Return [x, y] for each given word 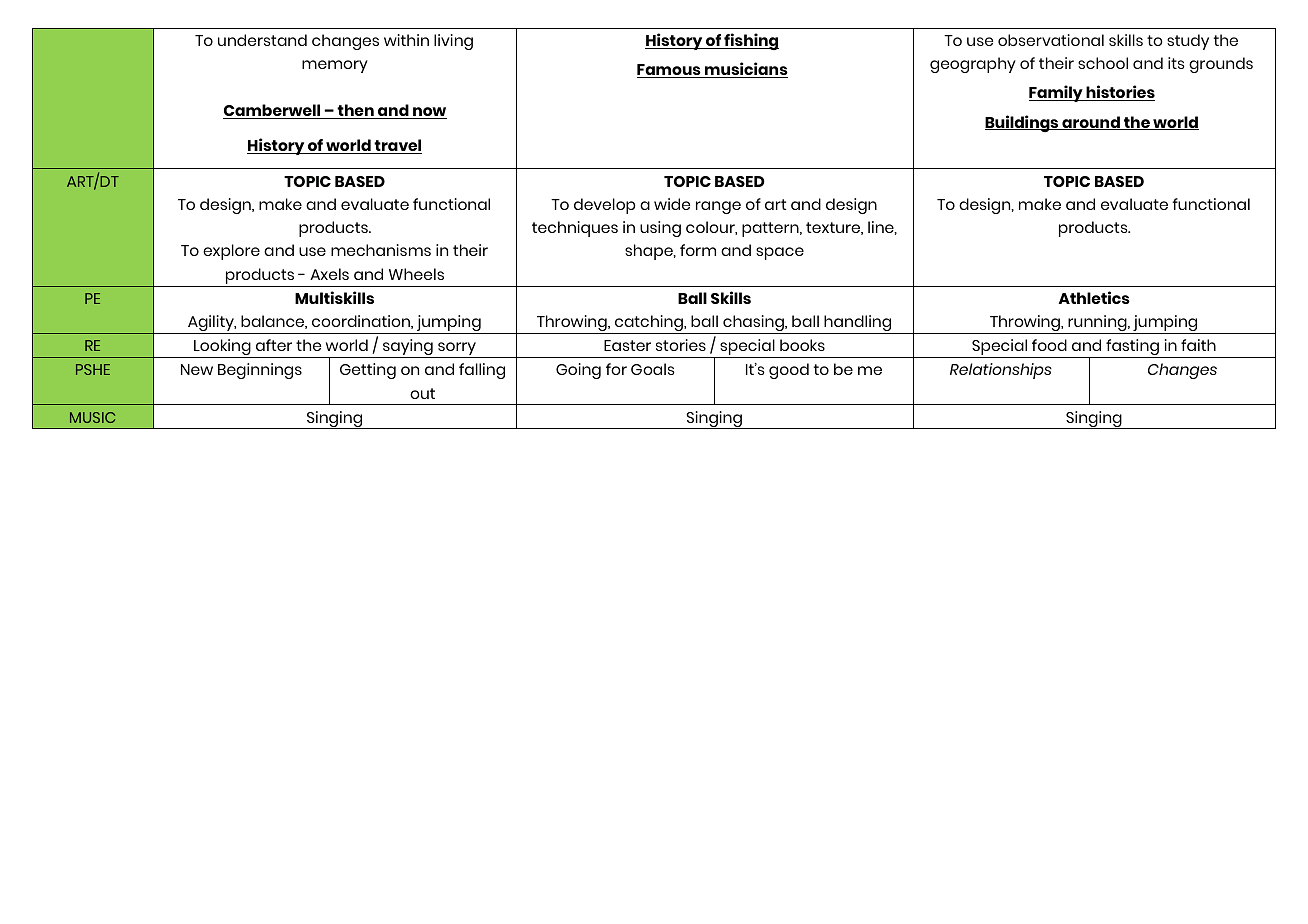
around [1091, 123]
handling [858, 324]
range [718, 207]
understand [262, 40]
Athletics [1094, 297]
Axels [329, 274]
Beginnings [260, 371]
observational [1051, 40]
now [429, 113]
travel [397, 146]
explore [231, 252]
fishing [750, 41]
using [660, 229]
